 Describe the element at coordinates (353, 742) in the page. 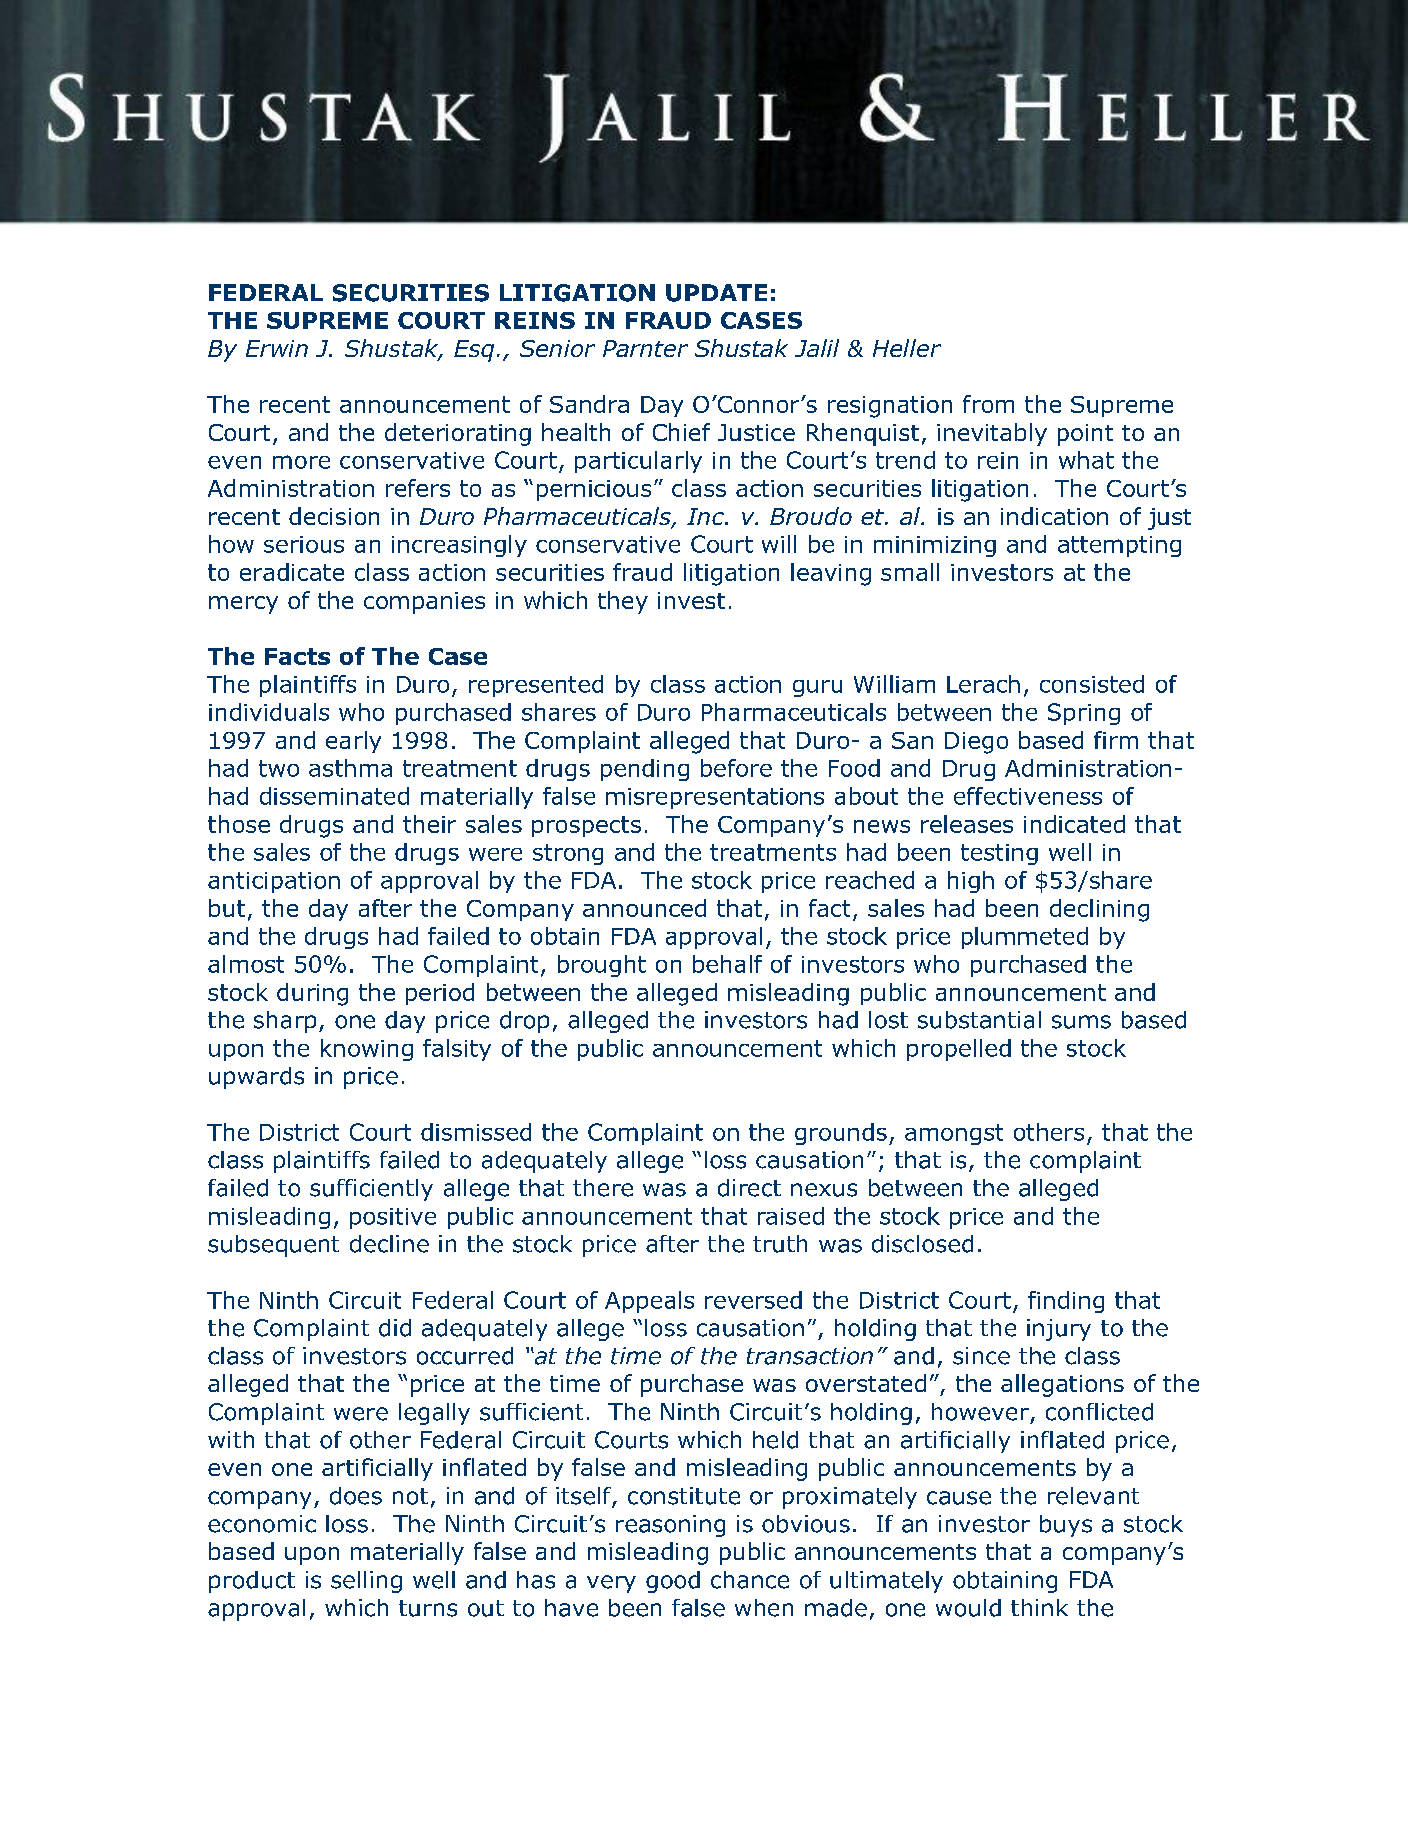

I see `early` at that location.
